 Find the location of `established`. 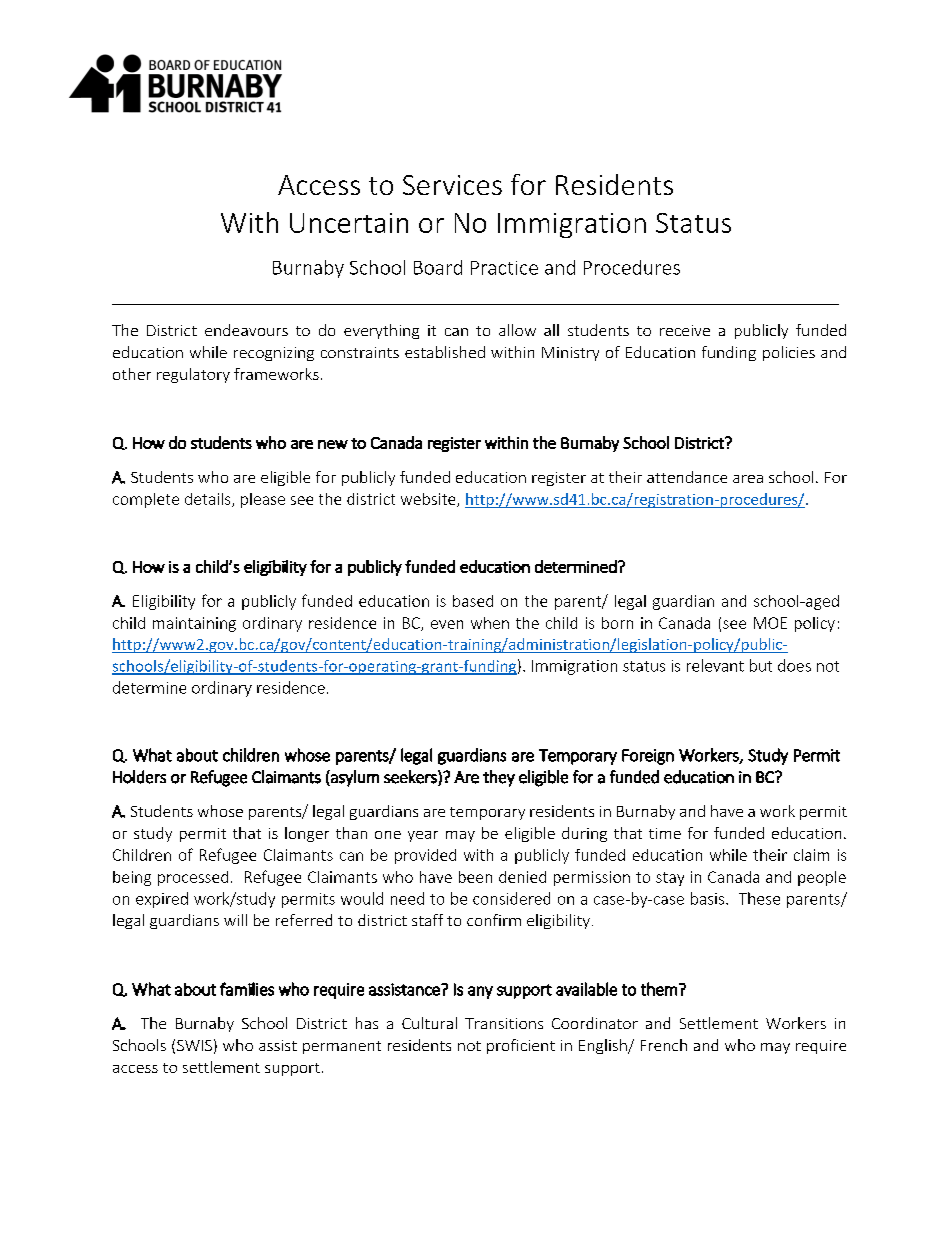

established is located at coordinates (445, 352).
